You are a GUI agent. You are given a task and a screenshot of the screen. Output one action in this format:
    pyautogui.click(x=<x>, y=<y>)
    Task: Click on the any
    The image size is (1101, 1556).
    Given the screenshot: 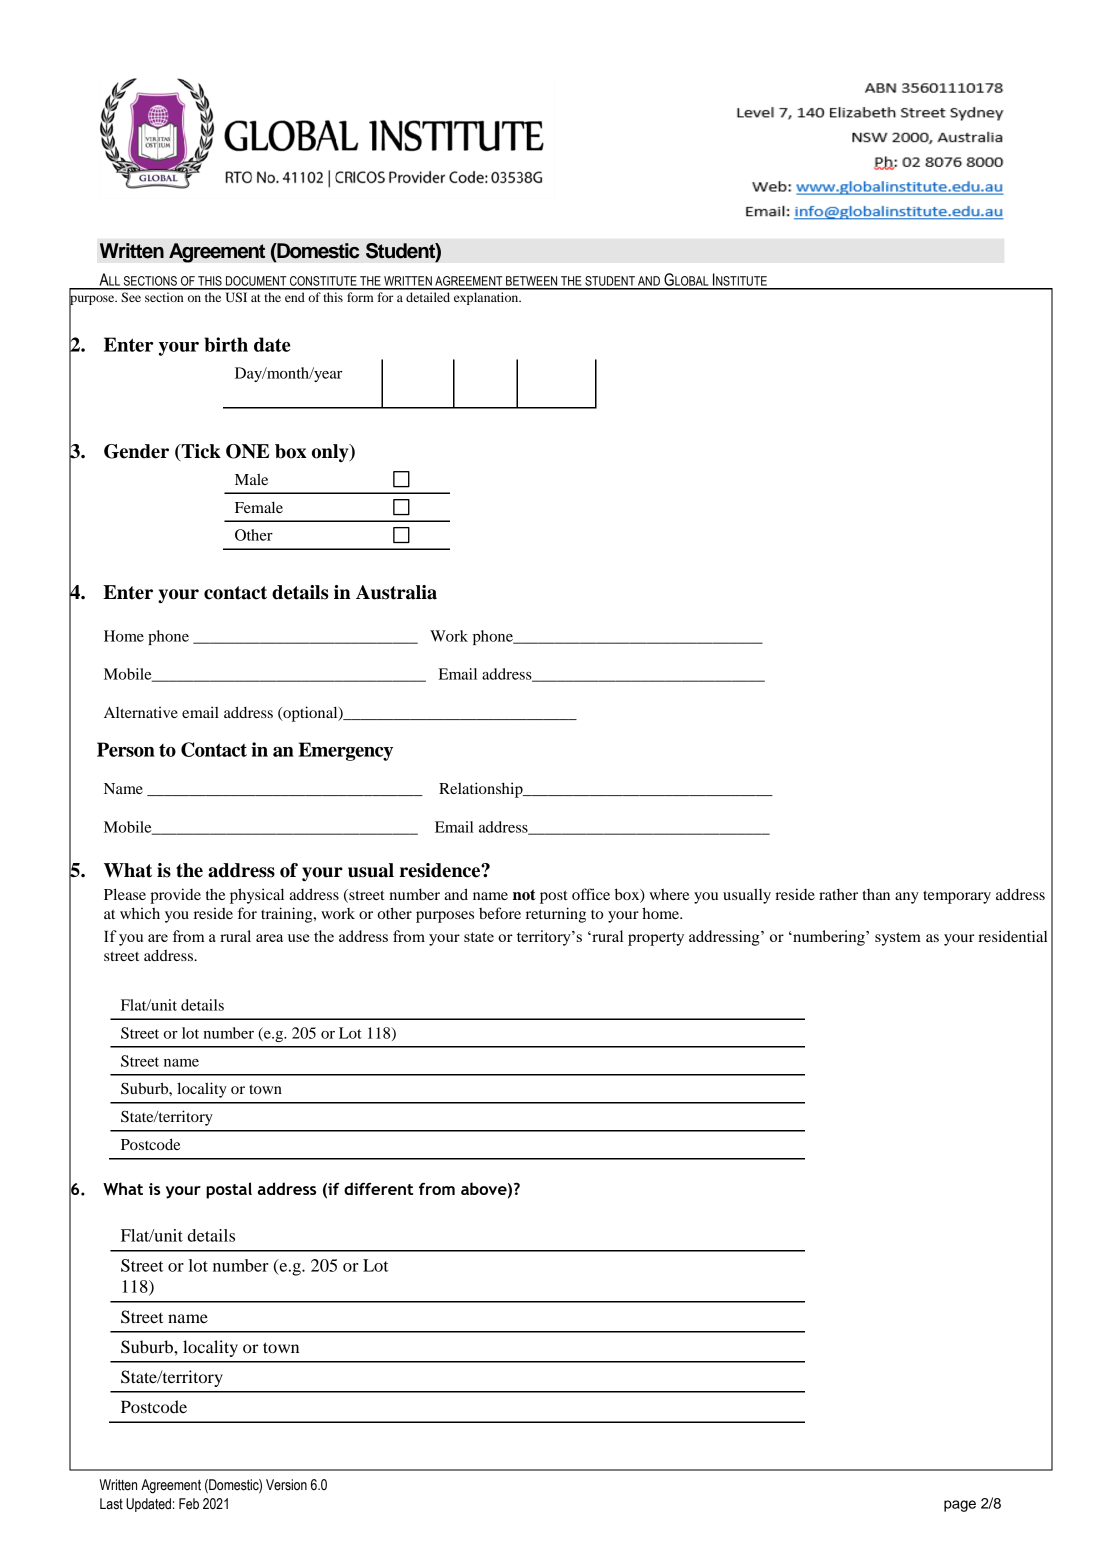 What is the action you would take?
    pyautogui.click(x=907, y=898)
